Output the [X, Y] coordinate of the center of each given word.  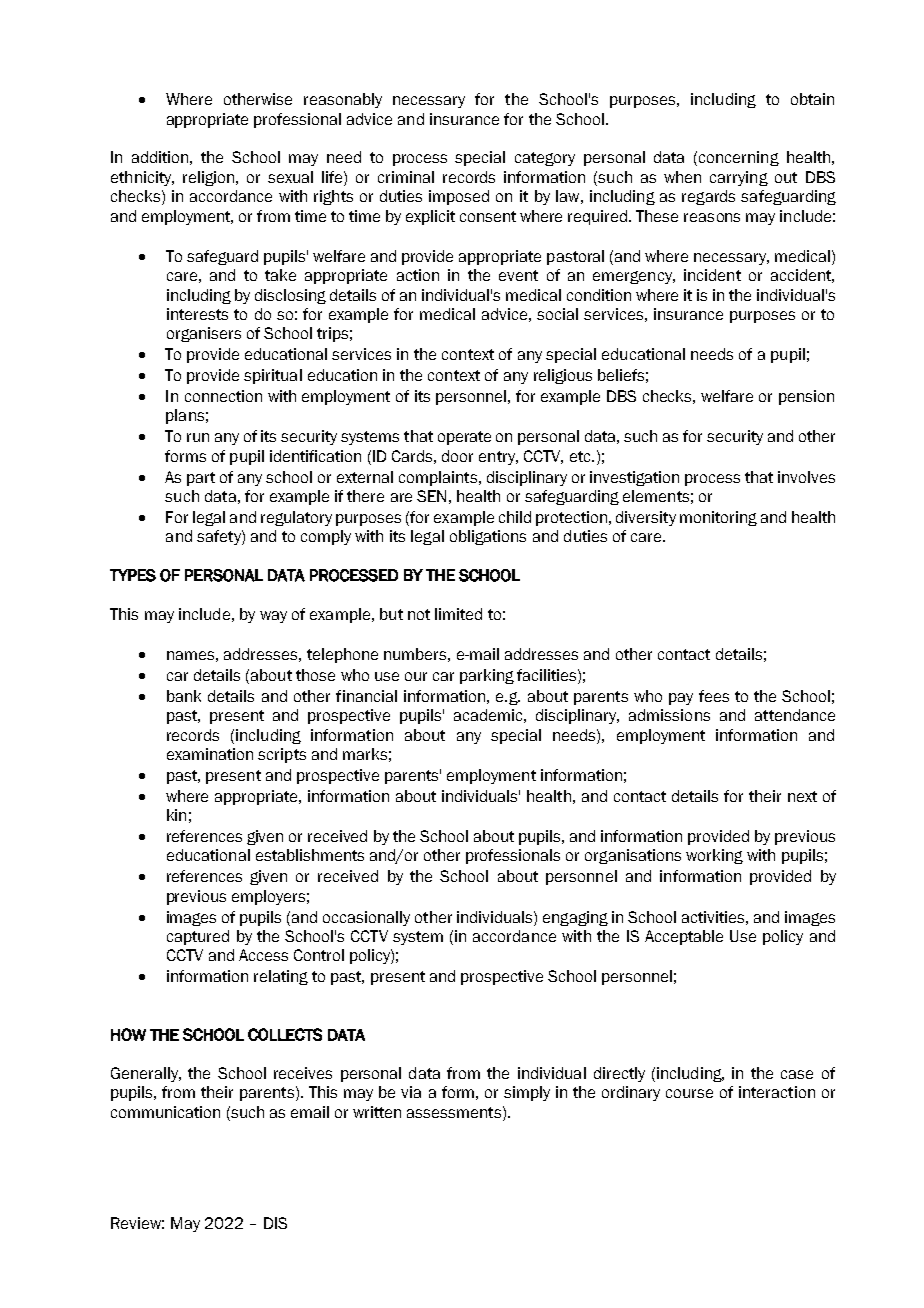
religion [208, 178]
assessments [455, 1112]
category [545, 159]
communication [165, 1112]
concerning [739, 158]
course [689, 1093]
